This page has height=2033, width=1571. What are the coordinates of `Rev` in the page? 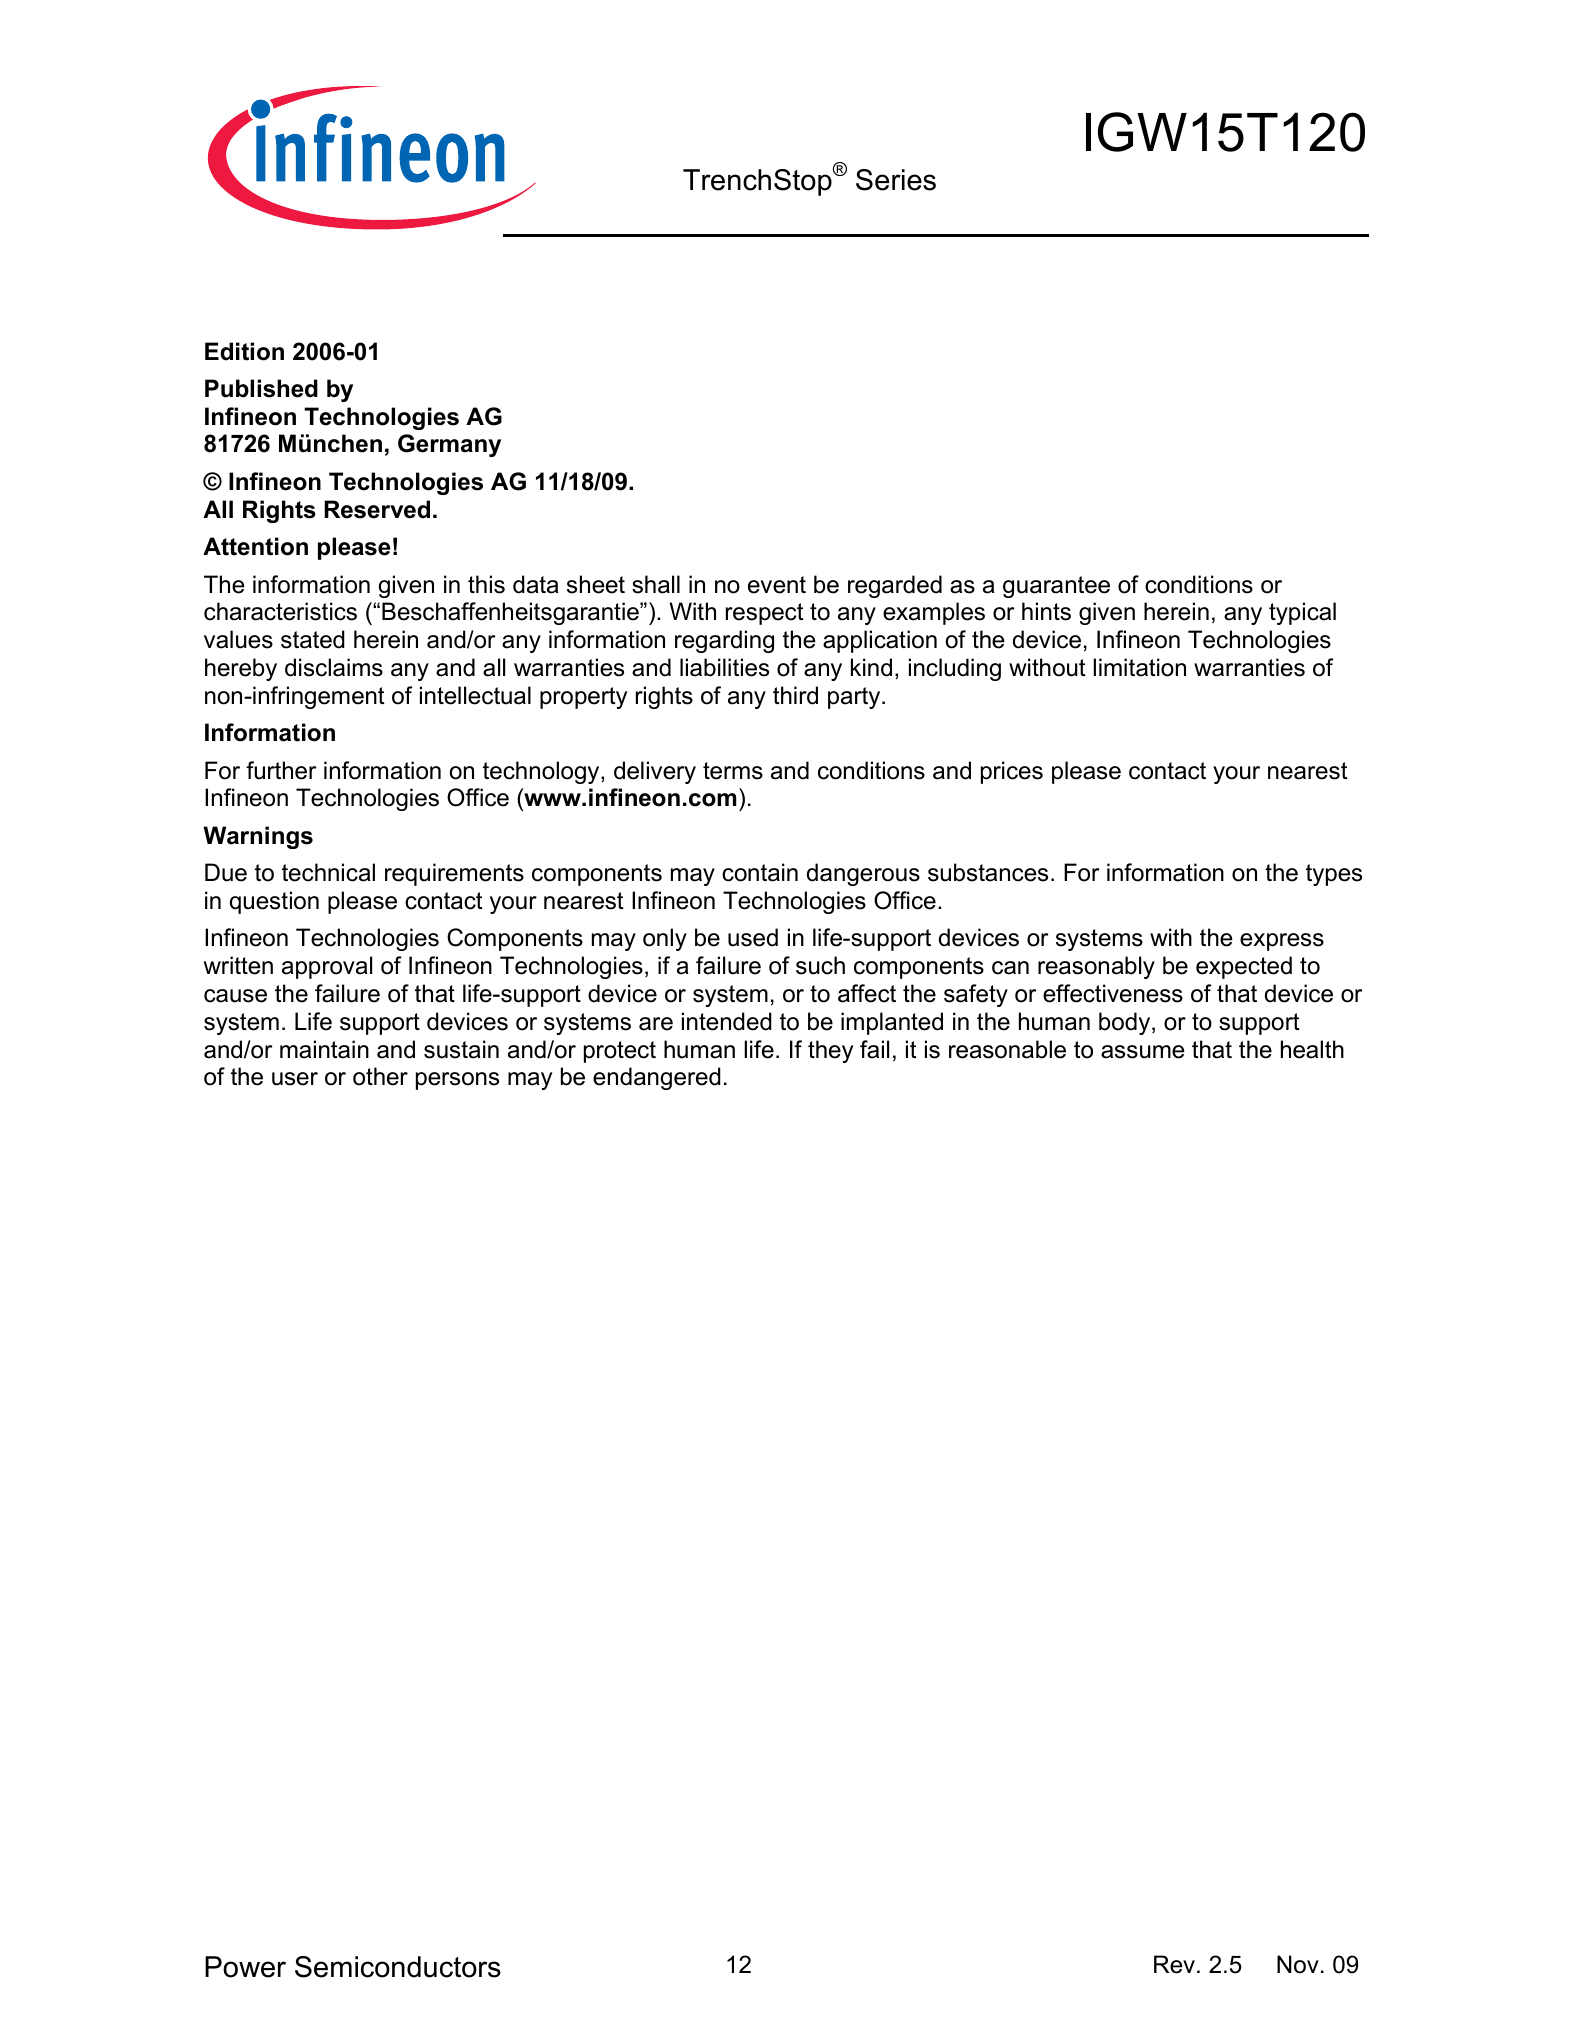 It's located at (1174, 1964).
